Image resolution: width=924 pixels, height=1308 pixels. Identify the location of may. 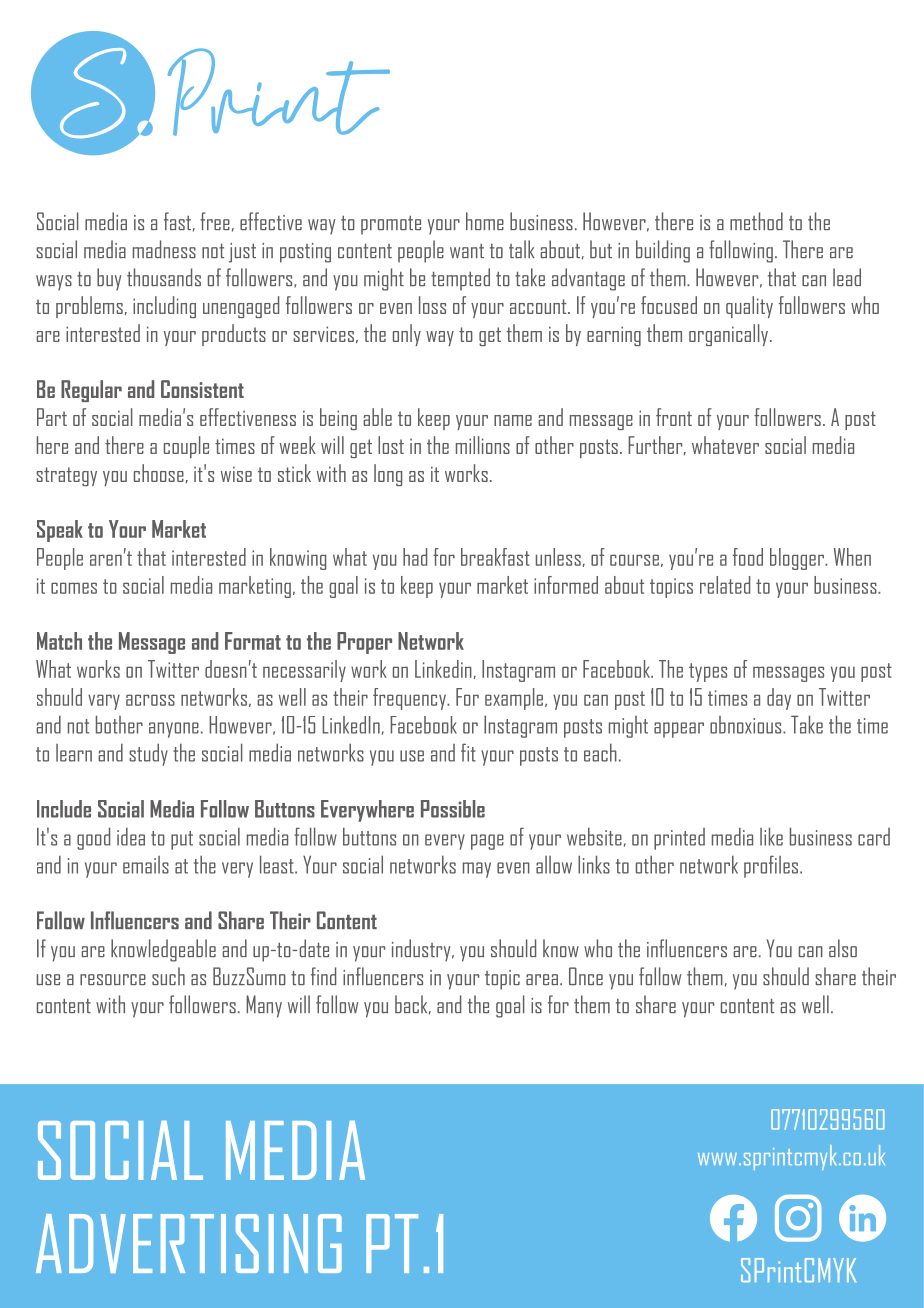
(477, 870).
